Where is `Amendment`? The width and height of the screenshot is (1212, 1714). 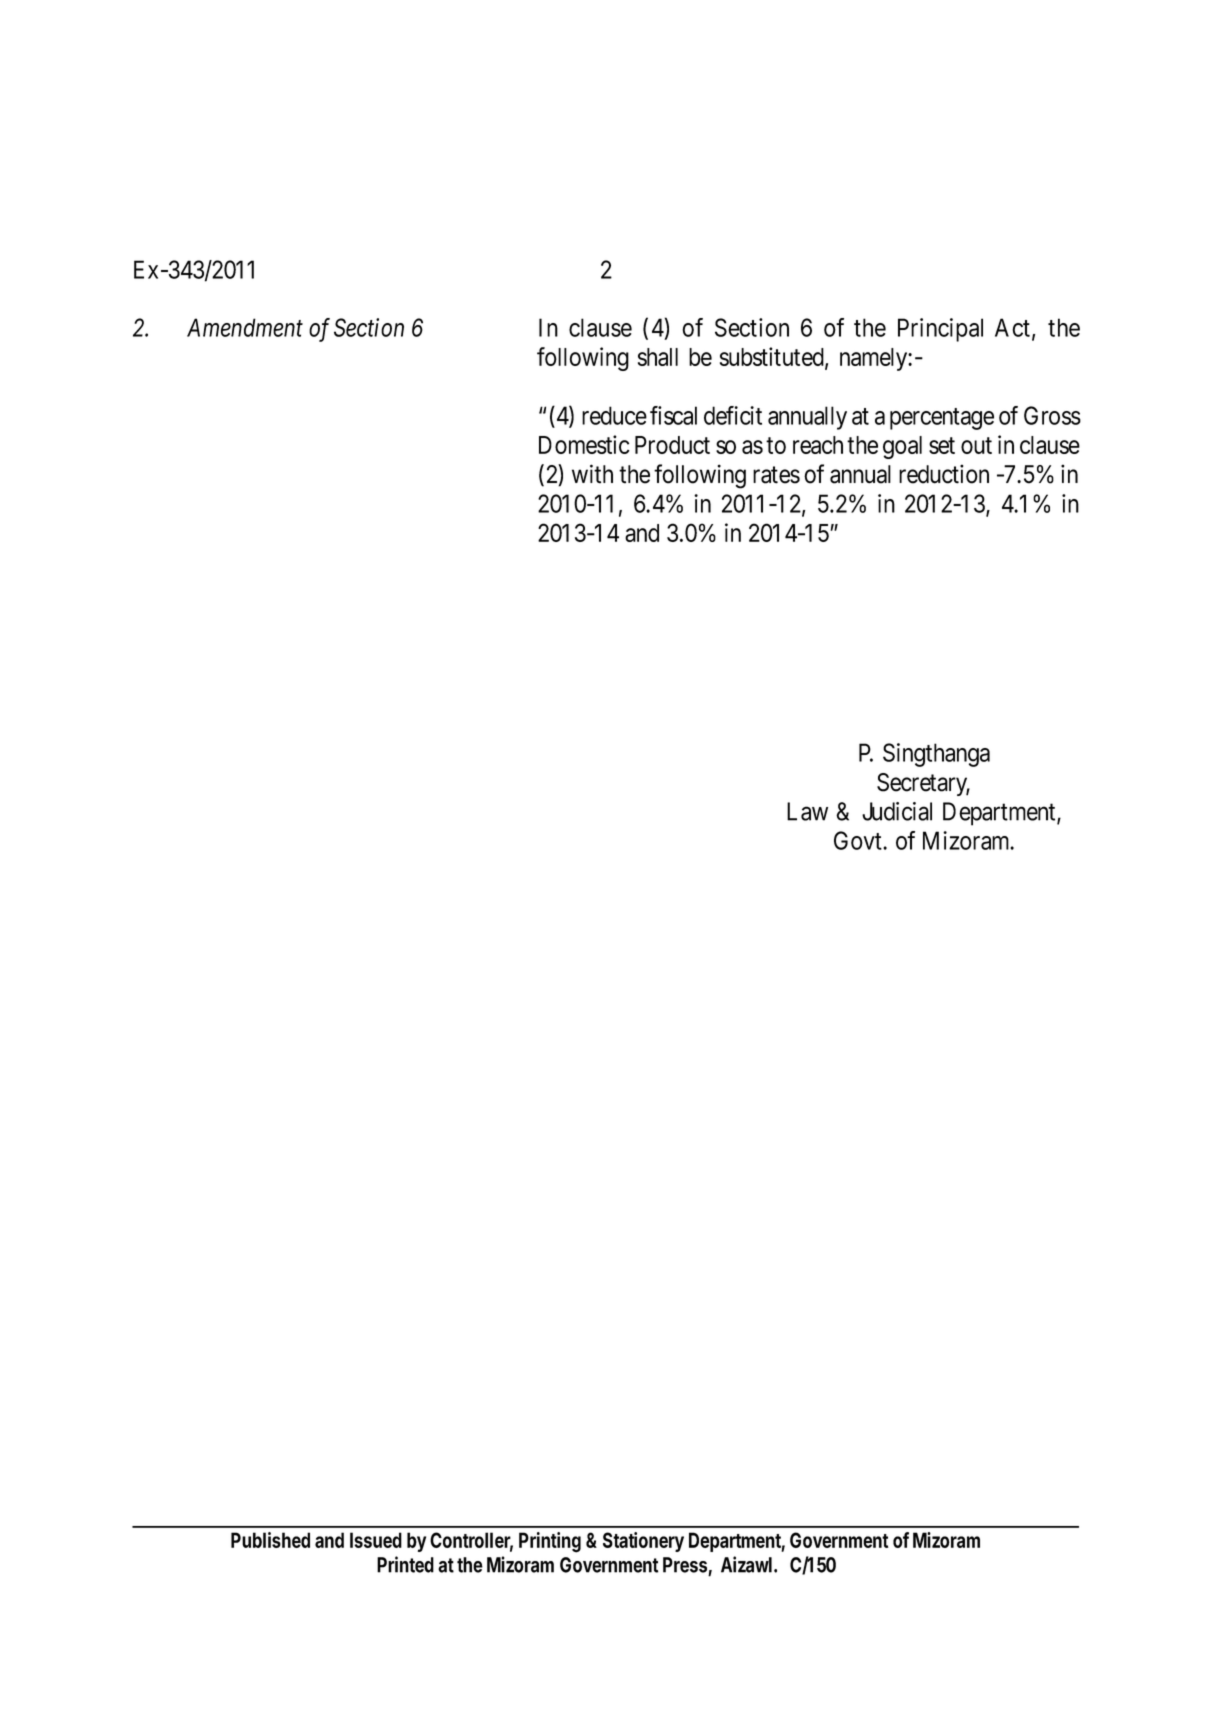 Amendment is located at coordinates (245, 327).
